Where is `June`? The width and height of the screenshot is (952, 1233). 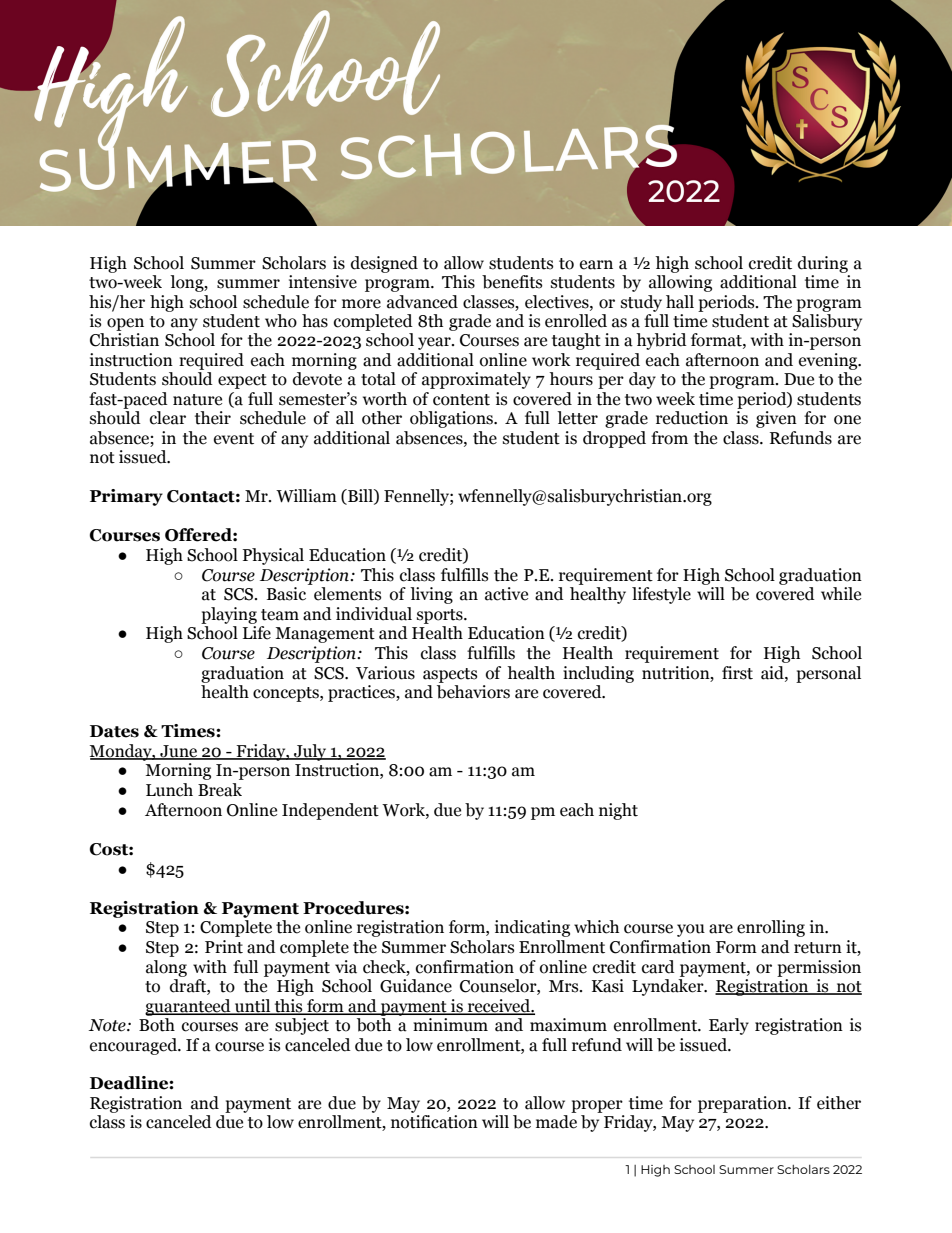 June is located at coordinates (179, 752).
